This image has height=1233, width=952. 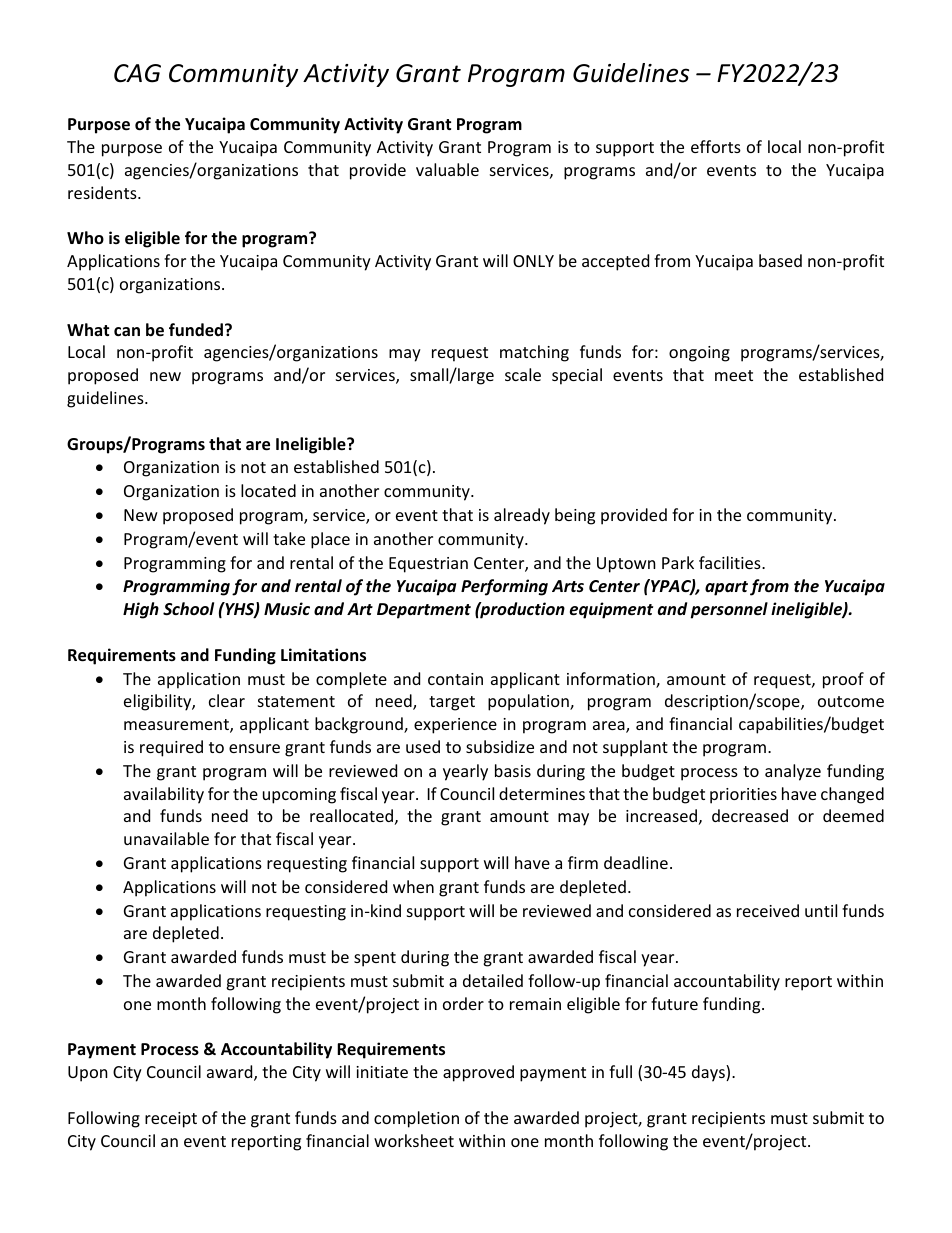 What do you see at coordinates (734, 375) in the image?
I see `meet` at bounding box center [734, 375].
